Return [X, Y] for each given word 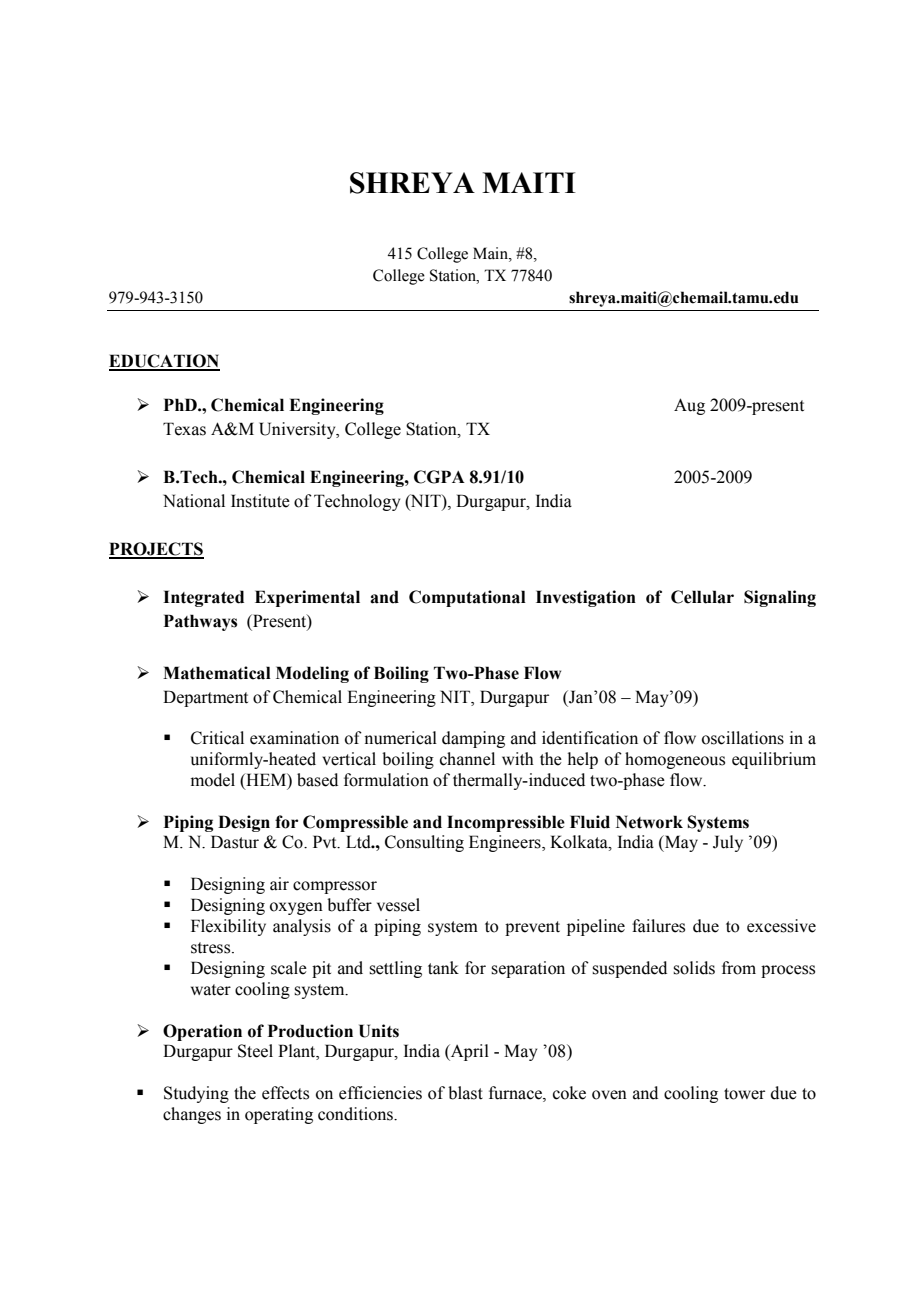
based [317, 780]
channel [467, 759]
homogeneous [675, 760]
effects [285, 1093]
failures [658, 926]
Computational [467, 598]
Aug [689, 406]
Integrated [203, 598]
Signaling [780, 598]
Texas [184, 429]
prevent [532, 928]
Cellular [702, 597]
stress [212, 948]
